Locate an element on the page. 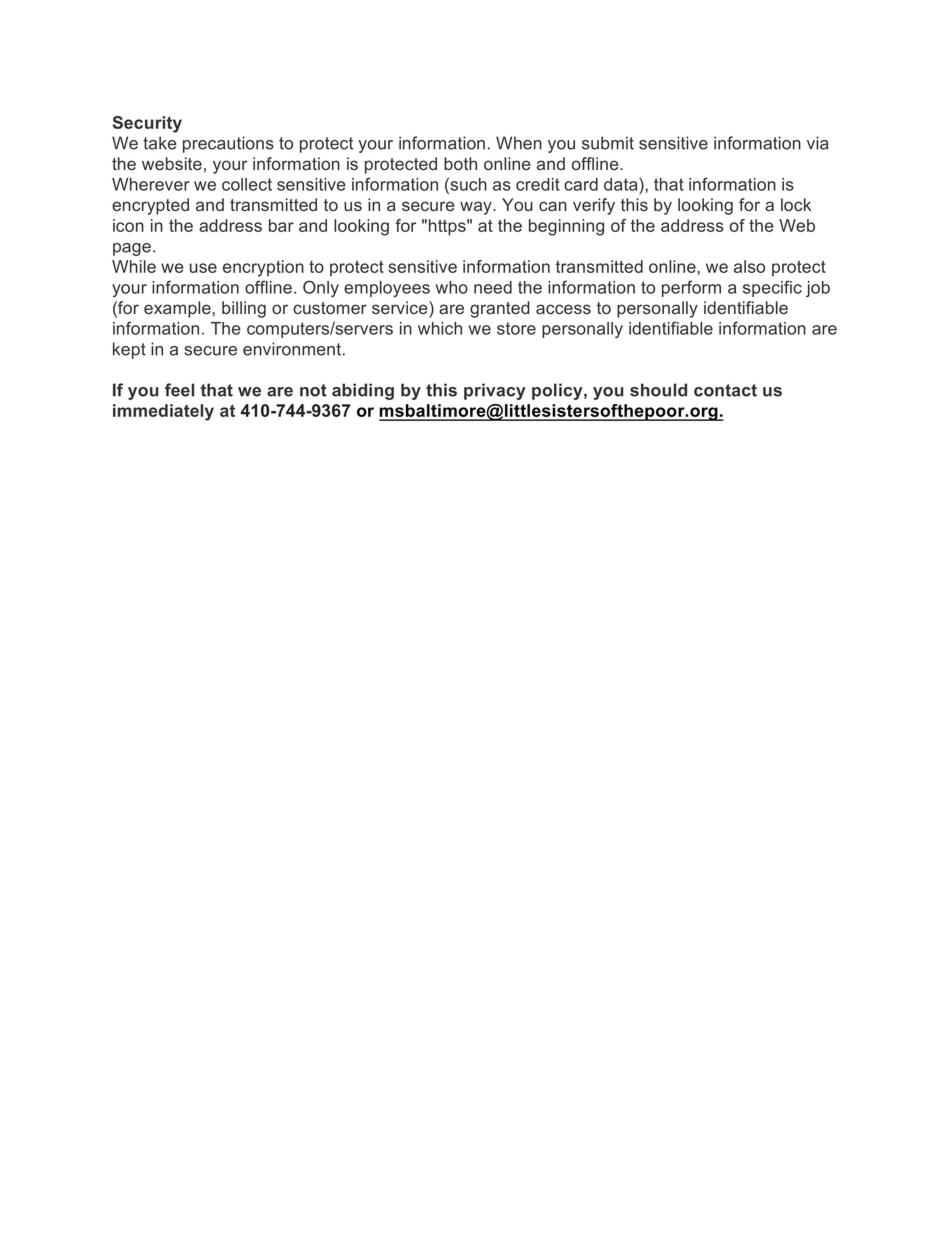 This document has height=1233, width=952. privacy is located at coordinates (495, 391).
